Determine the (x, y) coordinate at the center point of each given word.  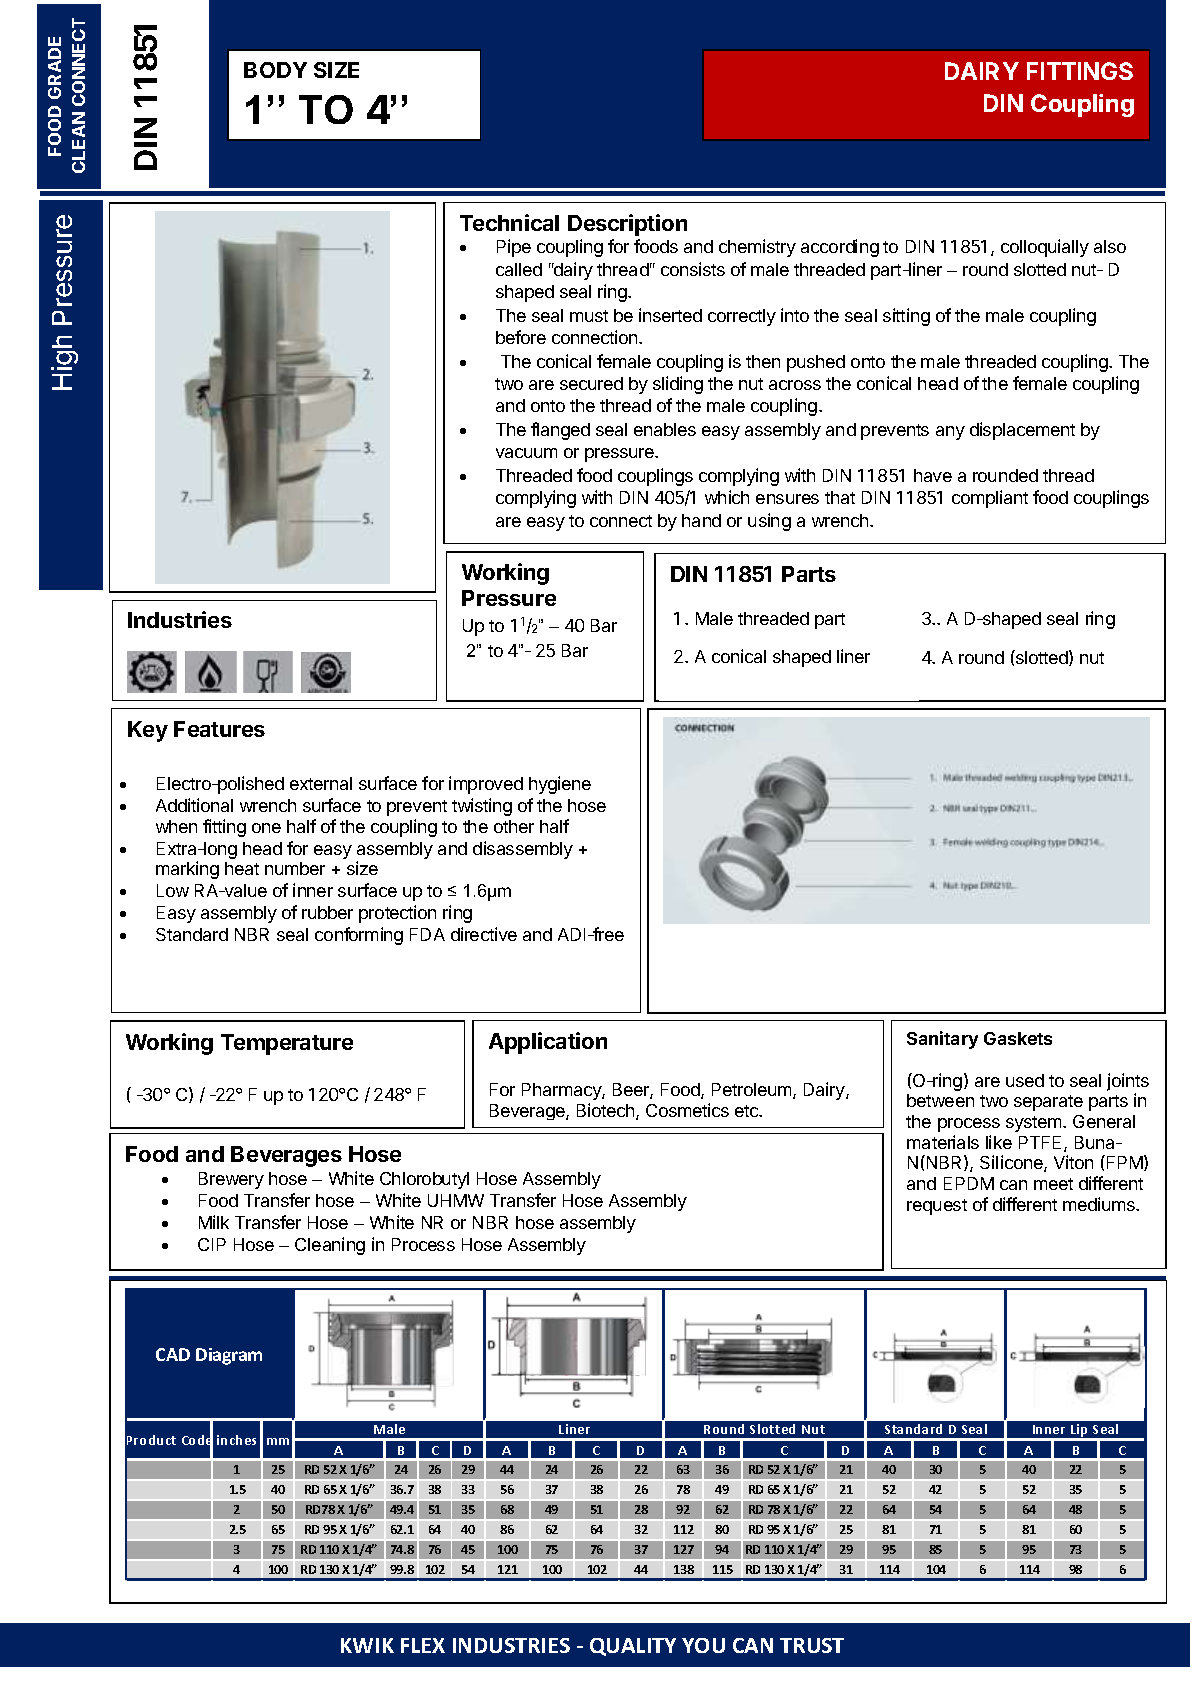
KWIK (367, 1645)
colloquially (1045, 248)
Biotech (607, 1111)
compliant (990, 499)
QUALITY (633, 1647)
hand (701, 520)
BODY (275, 70)
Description (627, 225)
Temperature (287, 1044)
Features (219, 729)
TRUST (812, 1645)
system (1035, 1124)
